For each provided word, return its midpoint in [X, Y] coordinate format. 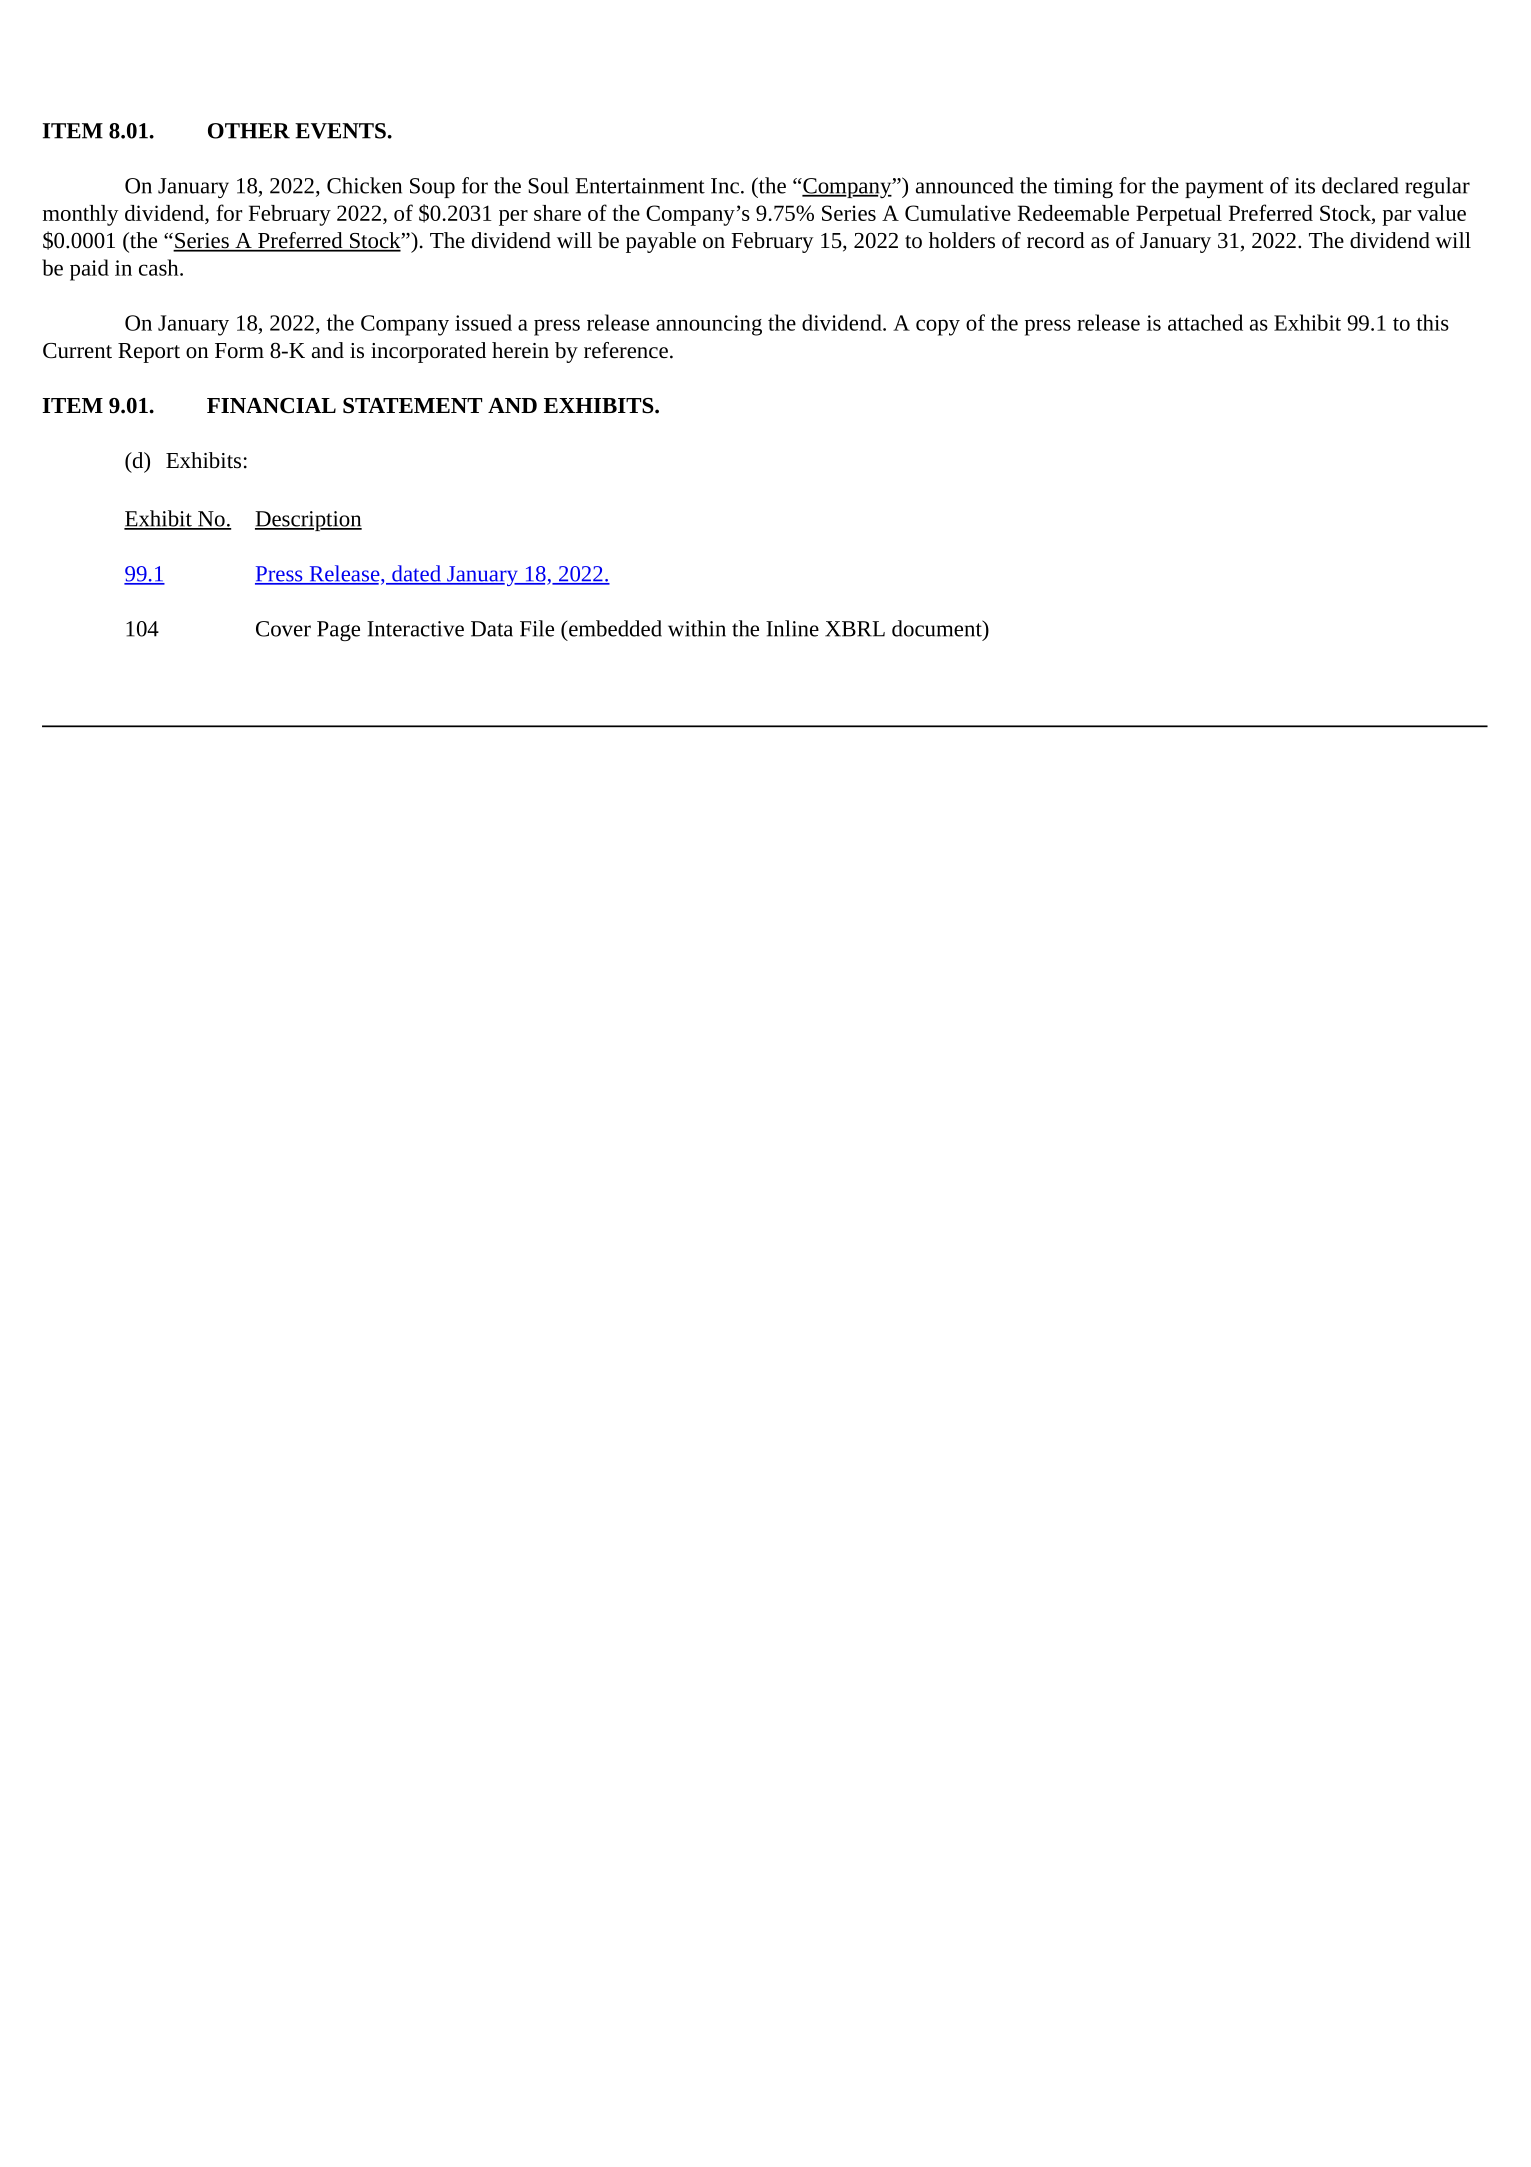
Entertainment [640, 186]
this [1432, 322]
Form [239, 351]
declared [1360, 185]
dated [416, 574]
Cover [283, 629]
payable [661, 242]
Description [308, 521]
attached [1205, 322]
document [938, 628]
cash [160, 267]
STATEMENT [412, 406]
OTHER [249, 131]
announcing [709, 325]
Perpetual [1179, 215]
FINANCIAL [271, 406]
